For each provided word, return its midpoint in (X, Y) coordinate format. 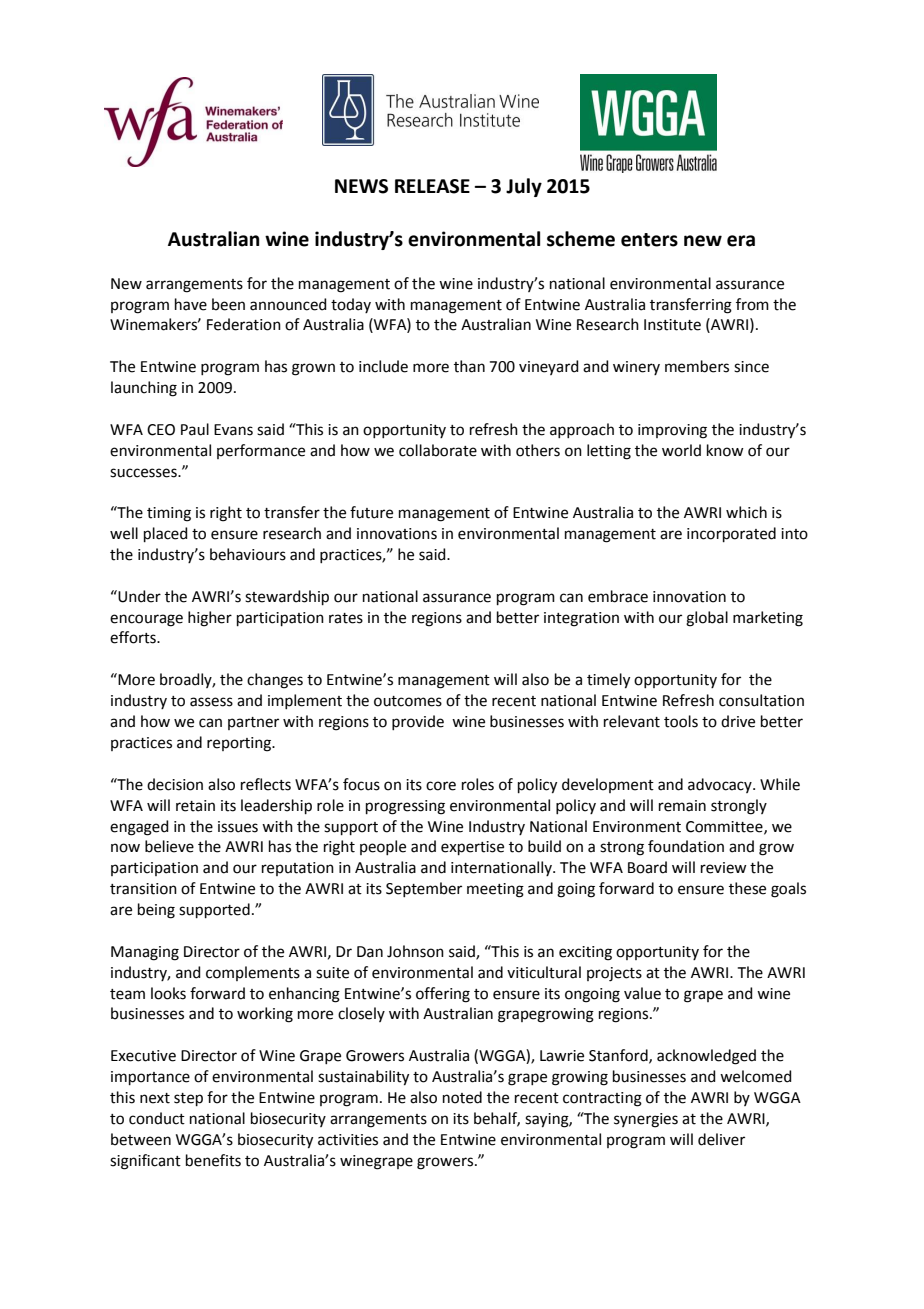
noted (462, 1097)
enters (649, 240)
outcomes (408, 701)
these (747, 888)
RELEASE (432, 186)
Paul (195, 429)
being (156, 911)
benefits (213, 1160)
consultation (761, 700)
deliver (721, 1139)
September (424, 889)
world (681, 450)
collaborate (438, 450)
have (191, 304)
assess (211, 702)
